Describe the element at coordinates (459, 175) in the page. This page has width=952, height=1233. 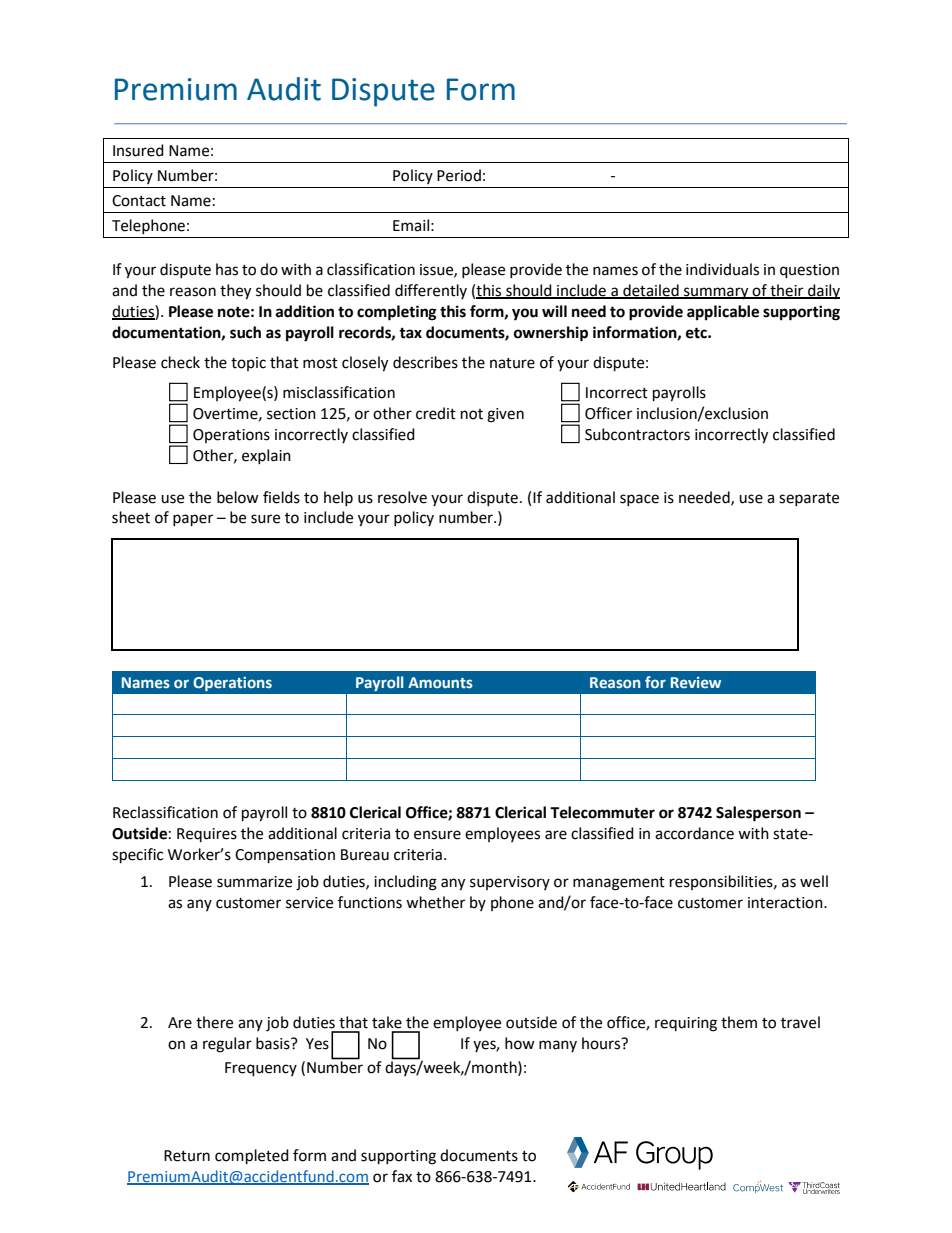
I see `Period` at that location.
